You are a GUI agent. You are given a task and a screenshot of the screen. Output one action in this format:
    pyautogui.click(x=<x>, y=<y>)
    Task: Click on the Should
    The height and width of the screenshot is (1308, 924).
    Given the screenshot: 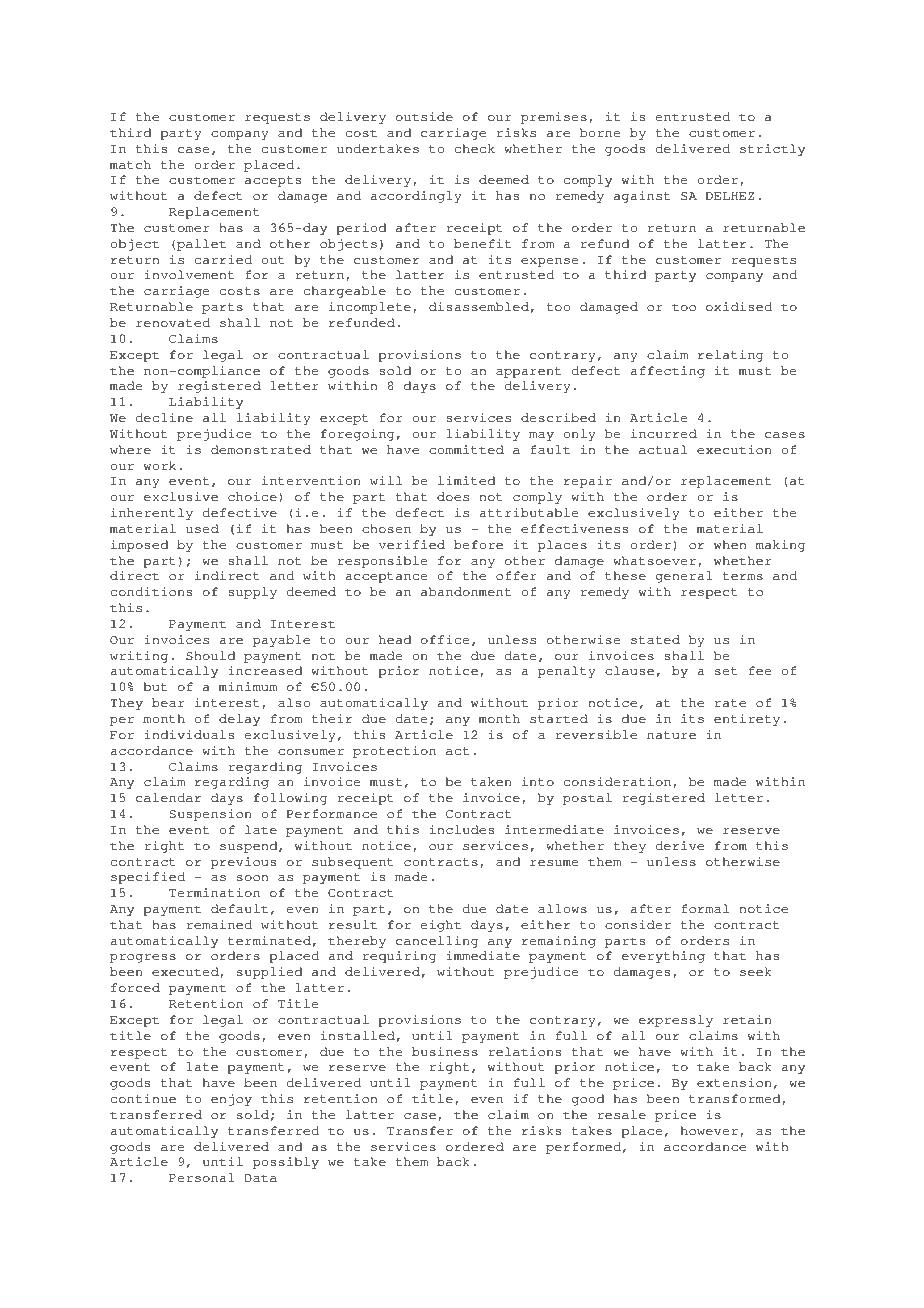 What is the action you would take?
    pyautogui.click(x=210, y=655)
